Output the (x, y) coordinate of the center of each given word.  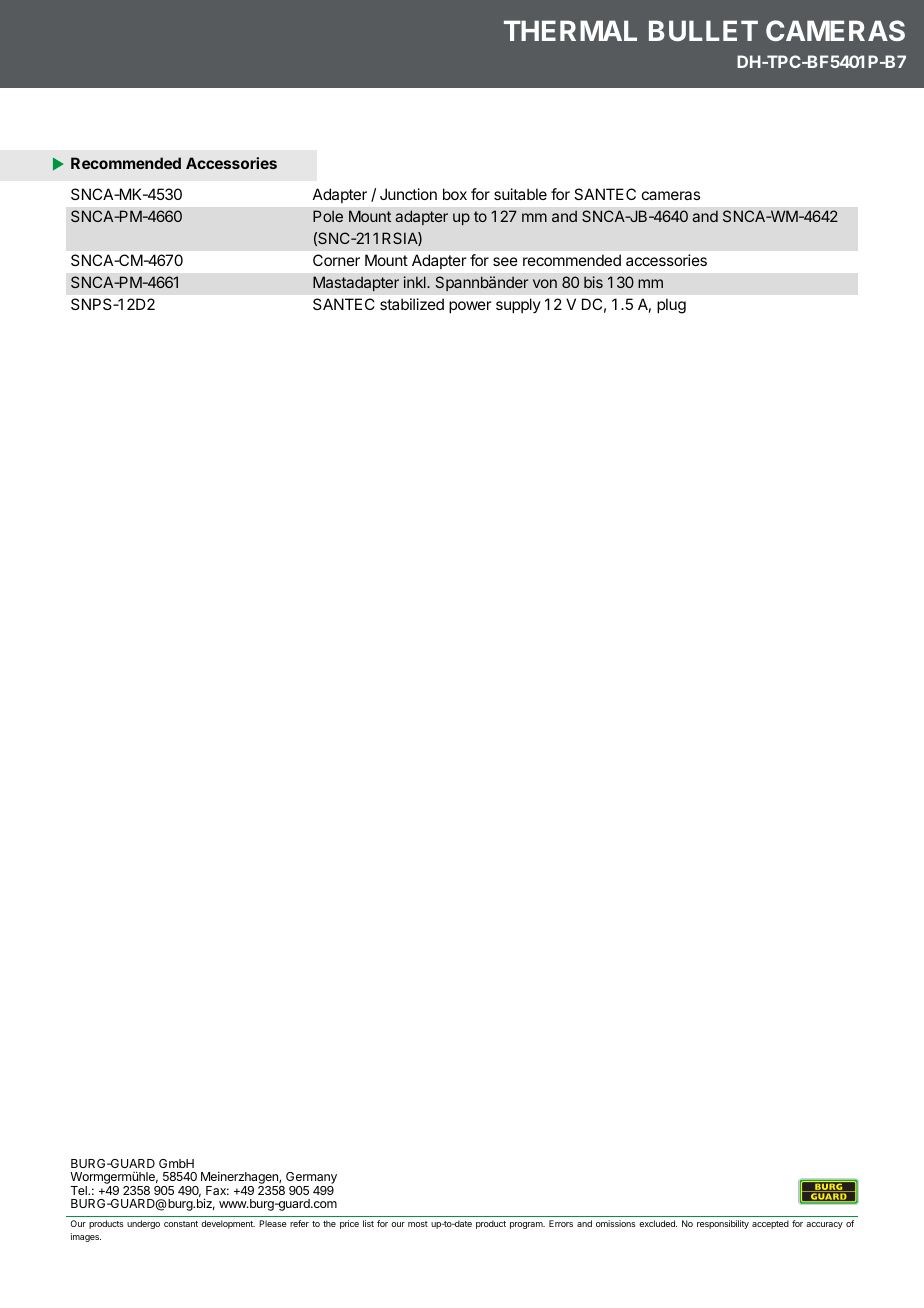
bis (593, 282)
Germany (311, 1179)
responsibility (723, 1224)
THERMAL (570, 30)
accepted (770, 1224)
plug (671, 306)
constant (181, 1224)
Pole (328, 216)
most (418, 1224)
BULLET (703, 30)
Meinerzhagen (240, 1179)
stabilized (412, 304)
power (470, 307)
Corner (336, 260)
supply (518, 305)
